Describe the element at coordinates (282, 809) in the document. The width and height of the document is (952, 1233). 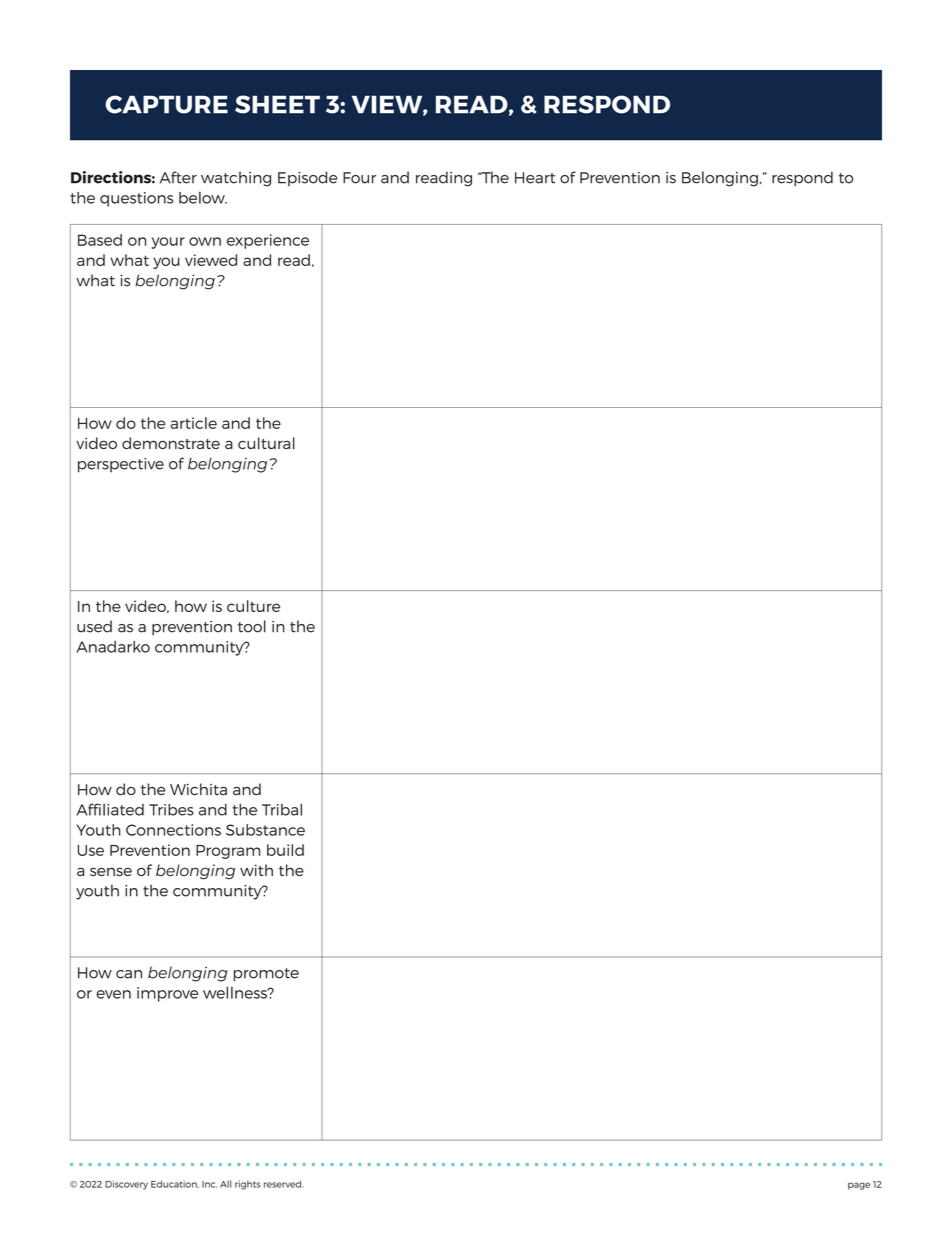
I see `Tribal` at that location.
